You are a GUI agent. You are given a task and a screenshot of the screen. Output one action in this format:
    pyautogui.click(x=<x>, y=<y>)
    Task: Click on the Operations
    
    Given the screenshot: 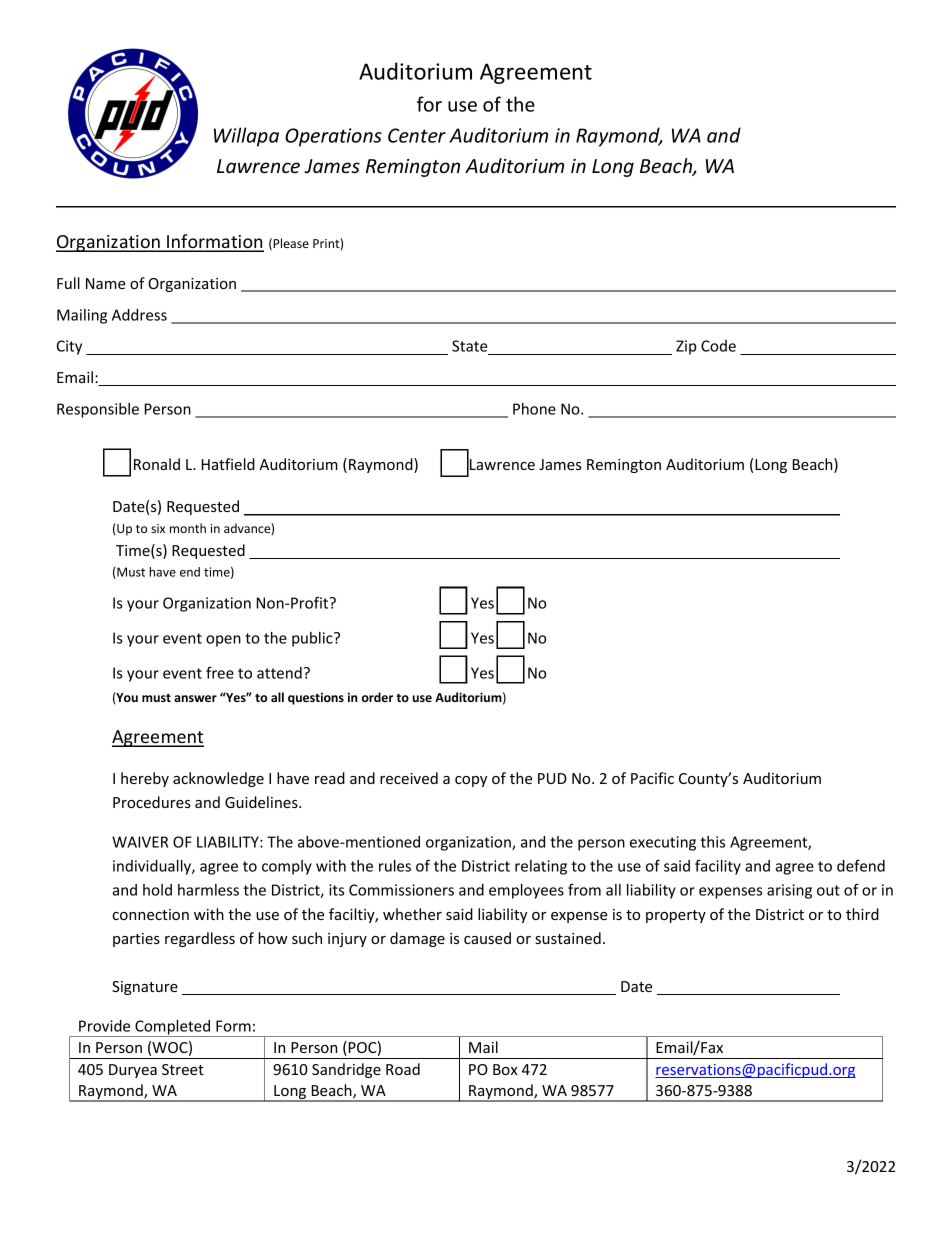 What is the action you would take?
    pyautogui.click(x=333, y=137)
